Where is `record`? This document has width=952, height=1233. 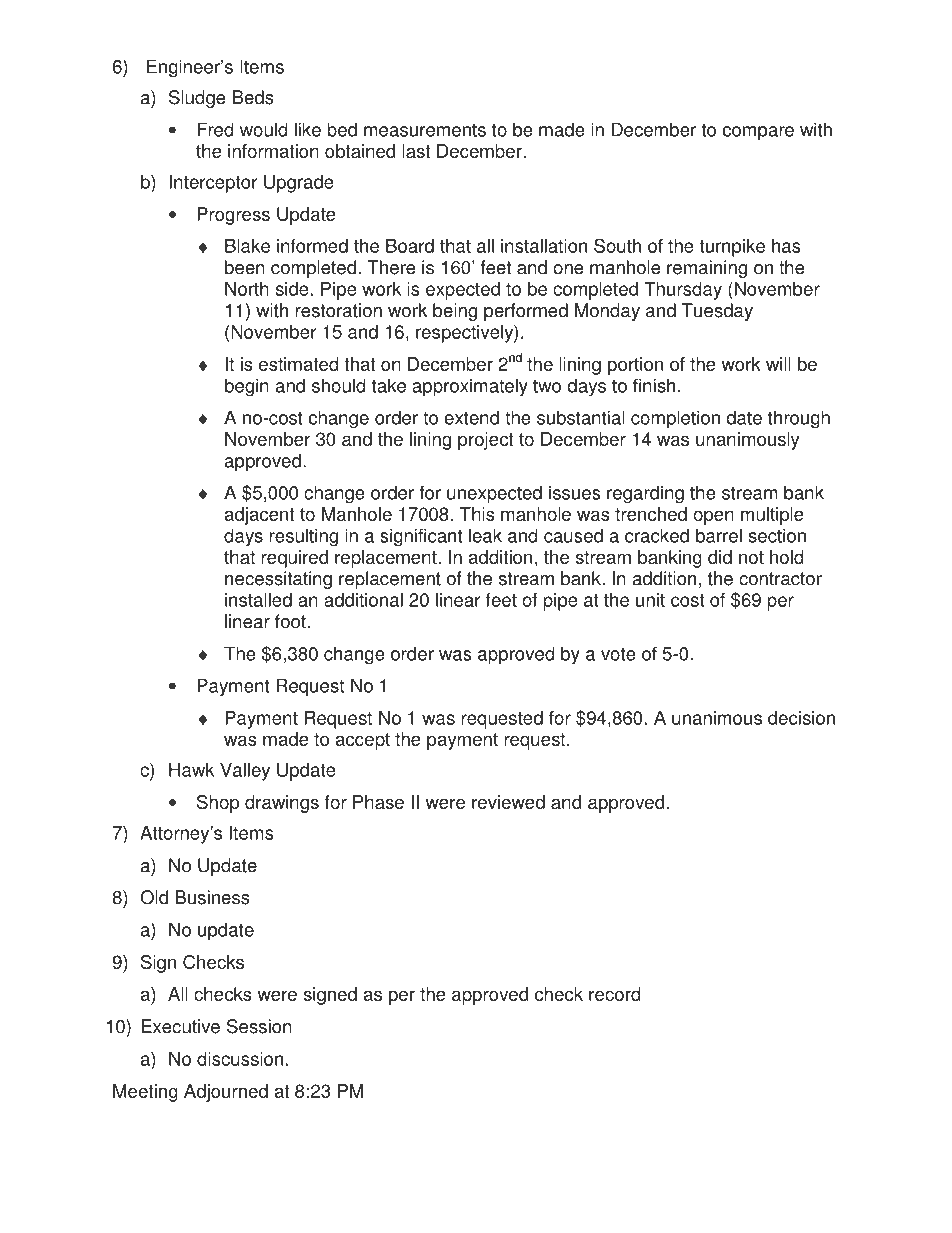
record is located at coordinates (615, 994).
